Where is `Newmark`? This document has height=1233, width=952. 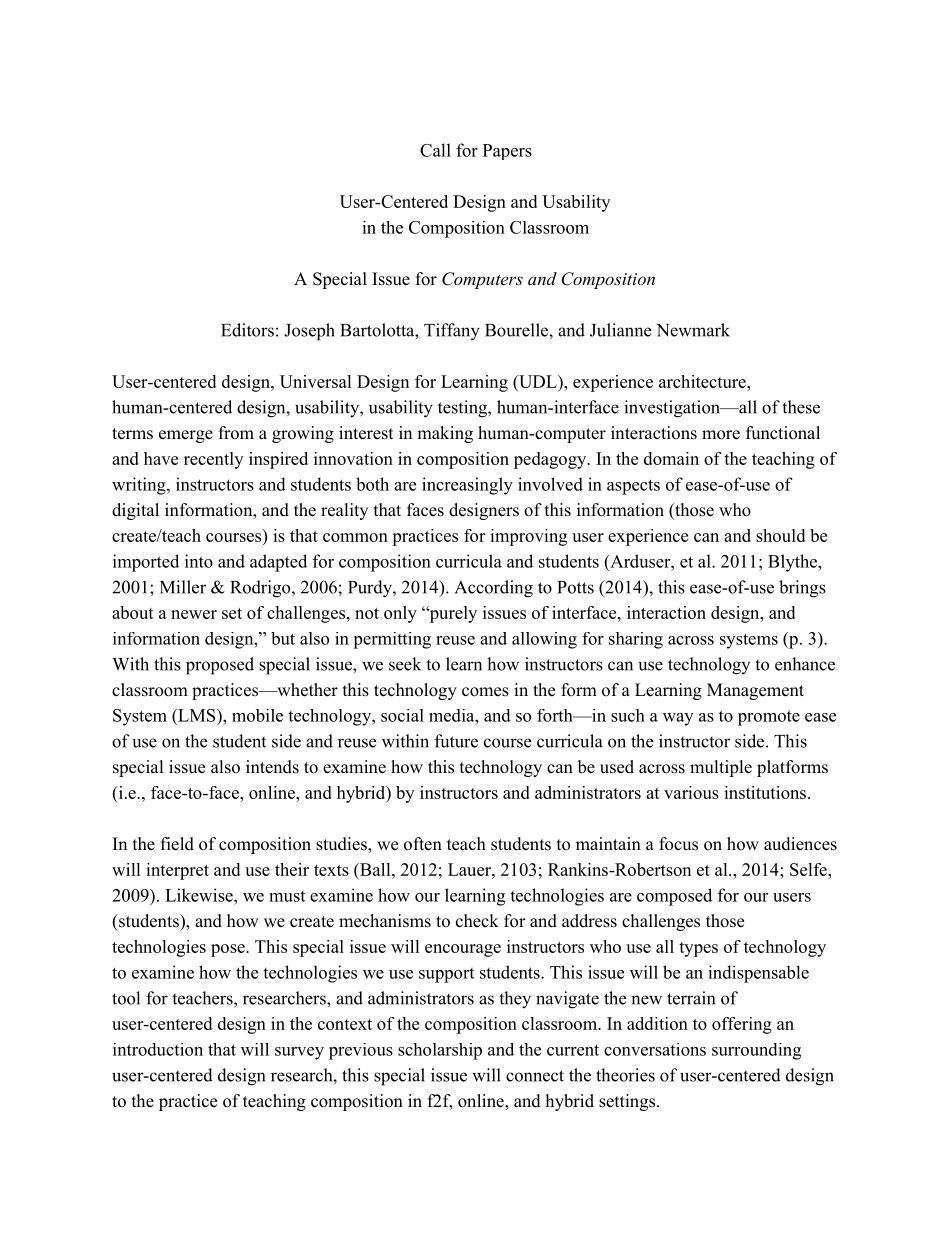
Newmark is located at coordinates (693, 330).
